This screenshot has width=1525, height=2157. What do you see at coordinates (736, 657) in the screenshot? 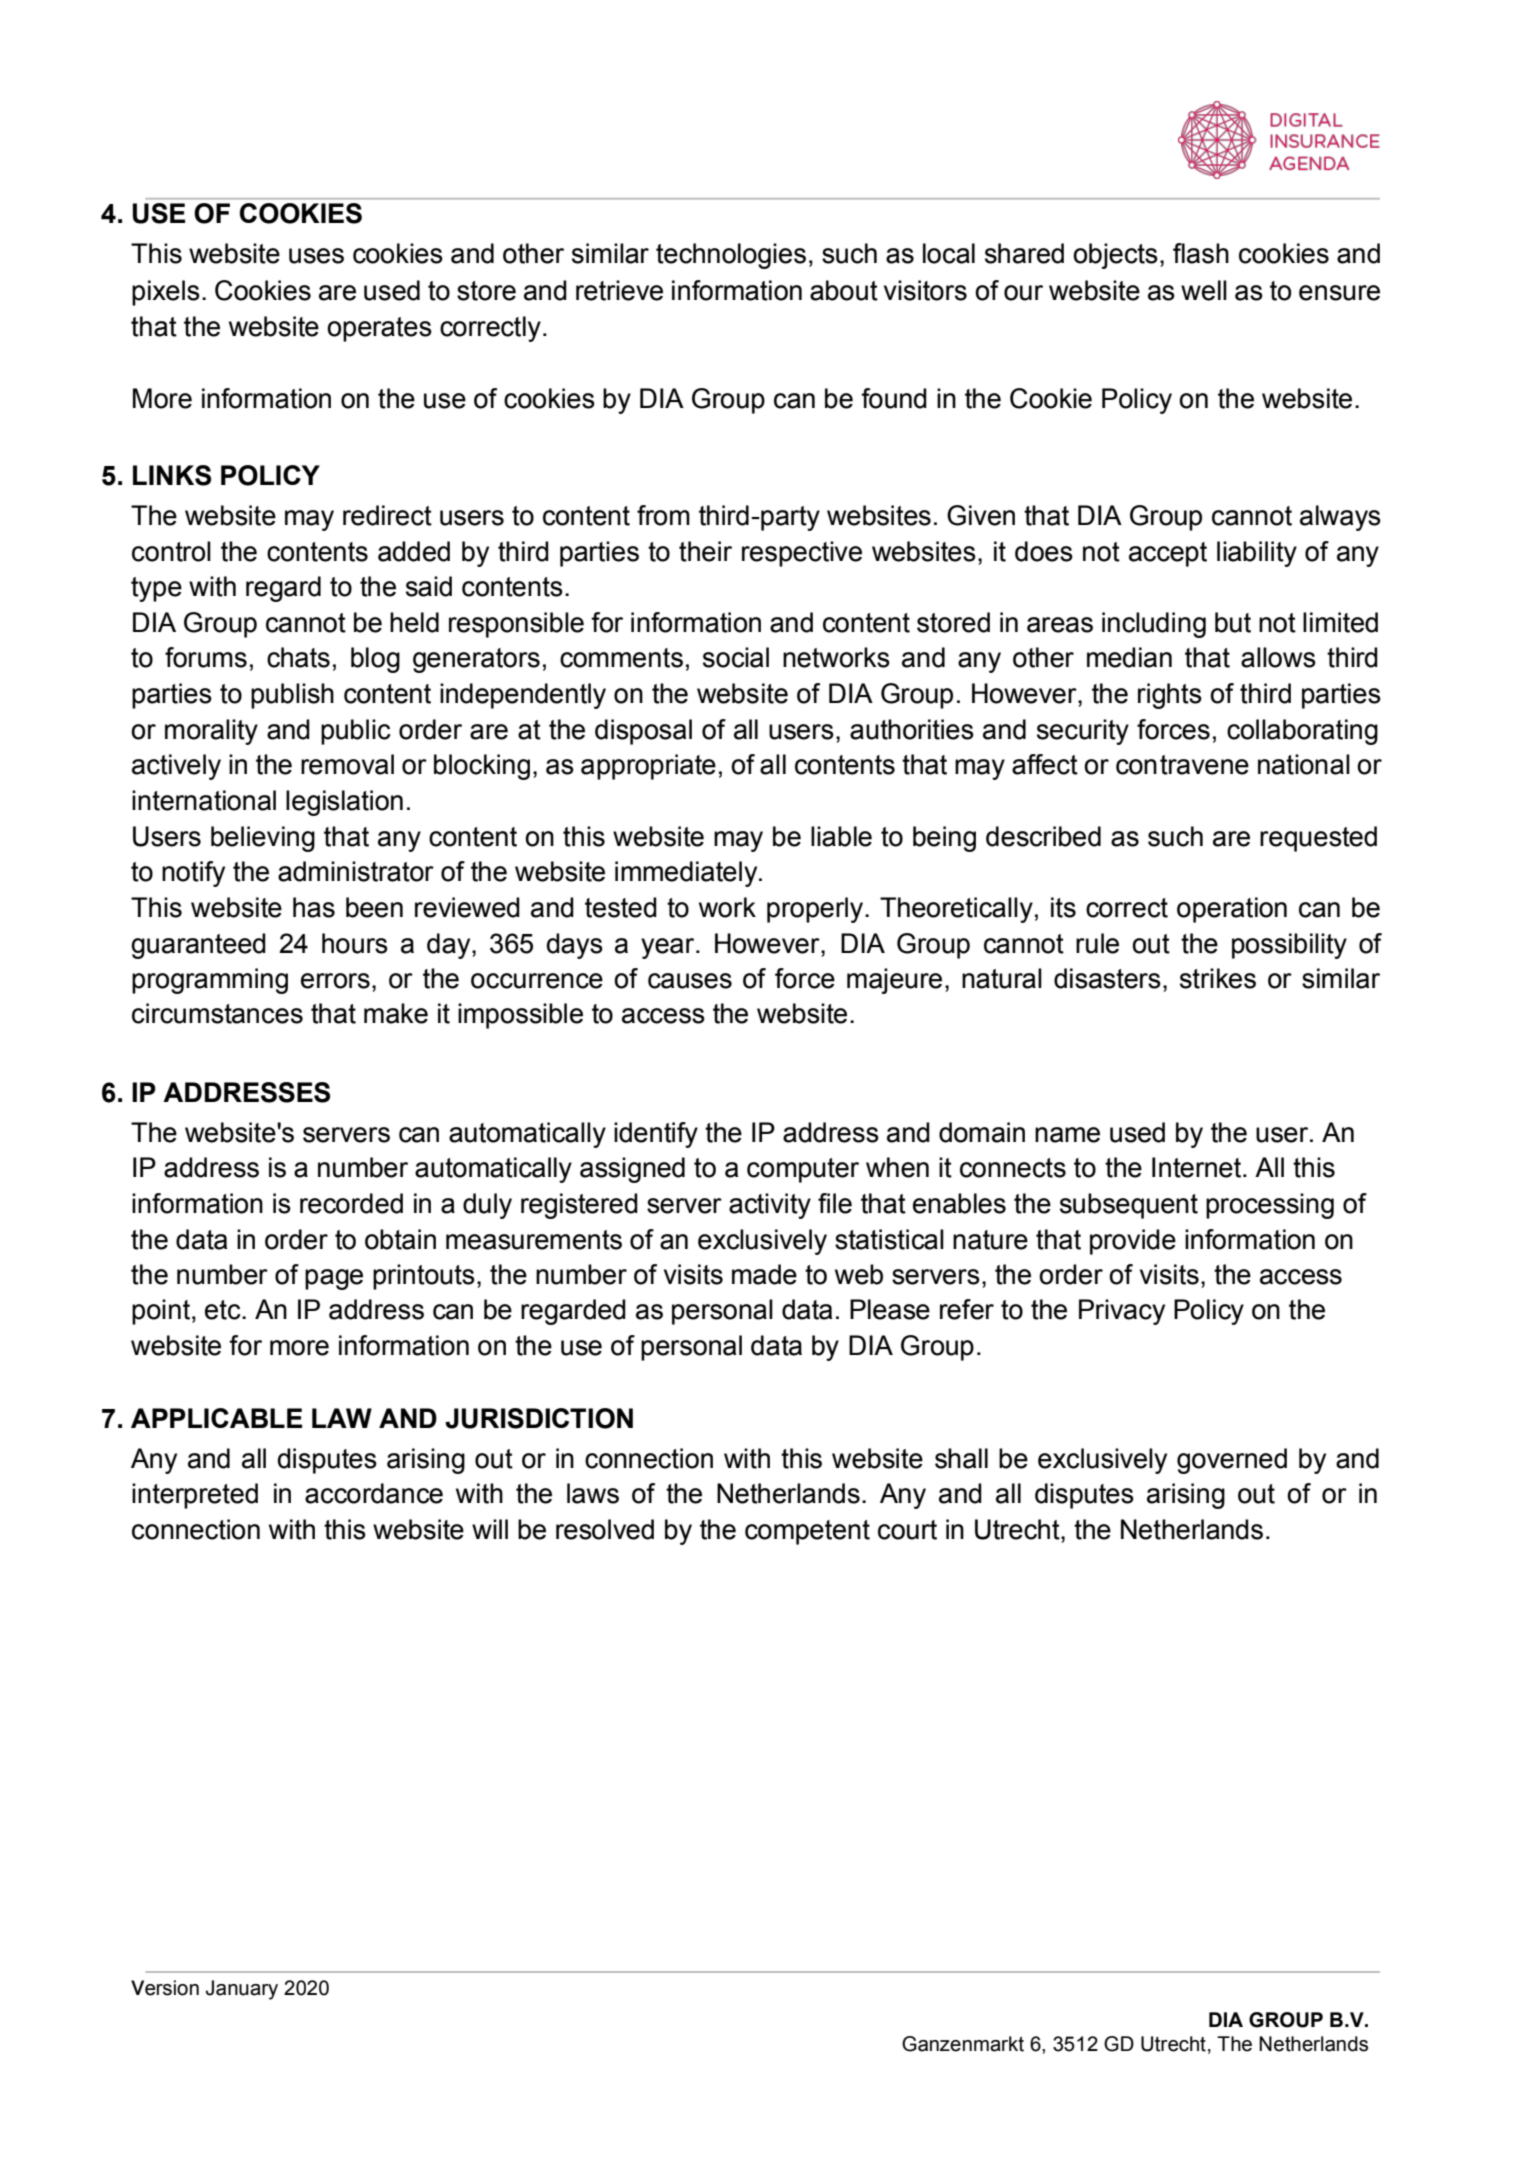
I see `social` at bounding box center [736, 657].
